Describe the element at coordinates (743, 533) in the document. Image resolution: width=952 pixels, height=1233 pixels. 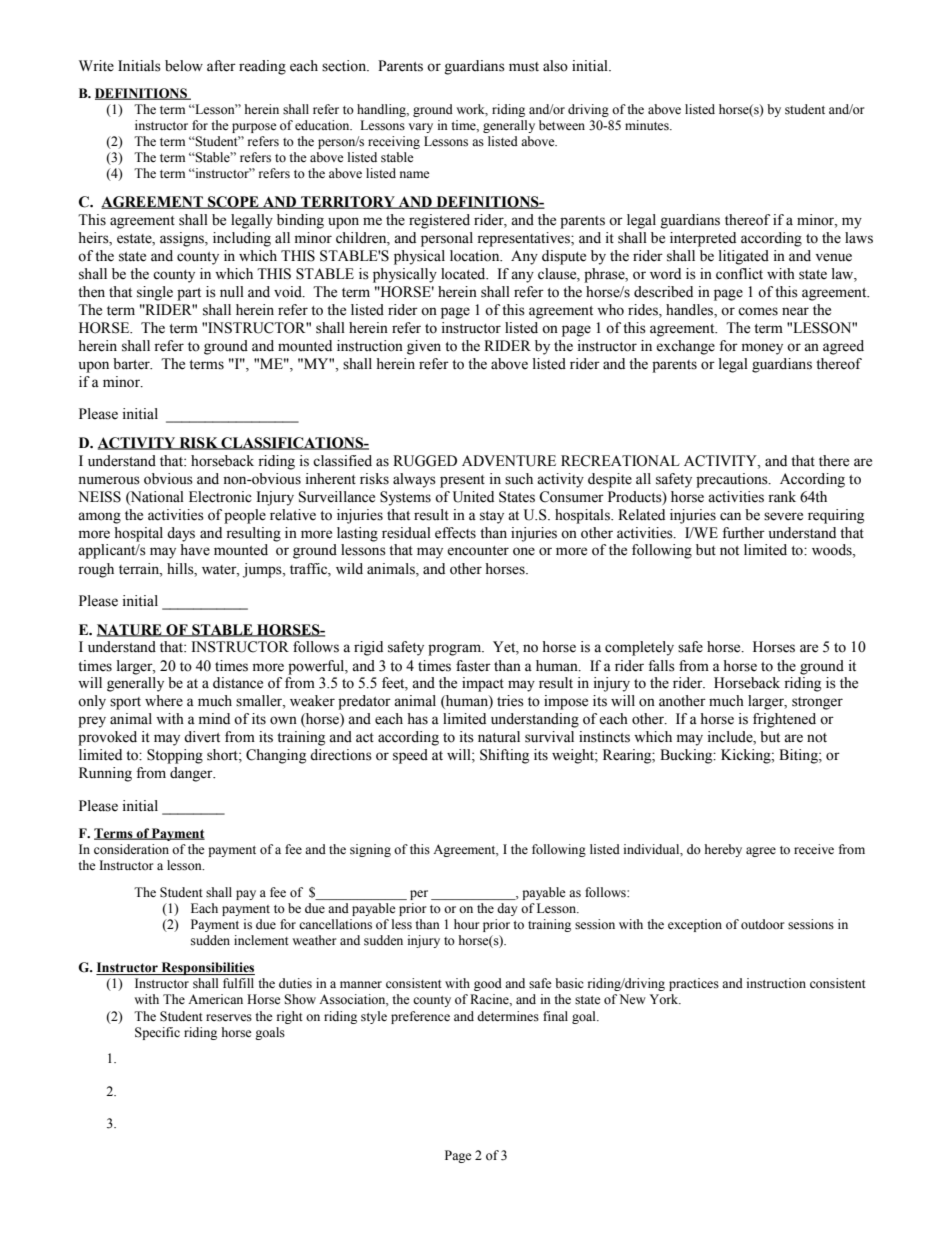
I see `further` at that location.
